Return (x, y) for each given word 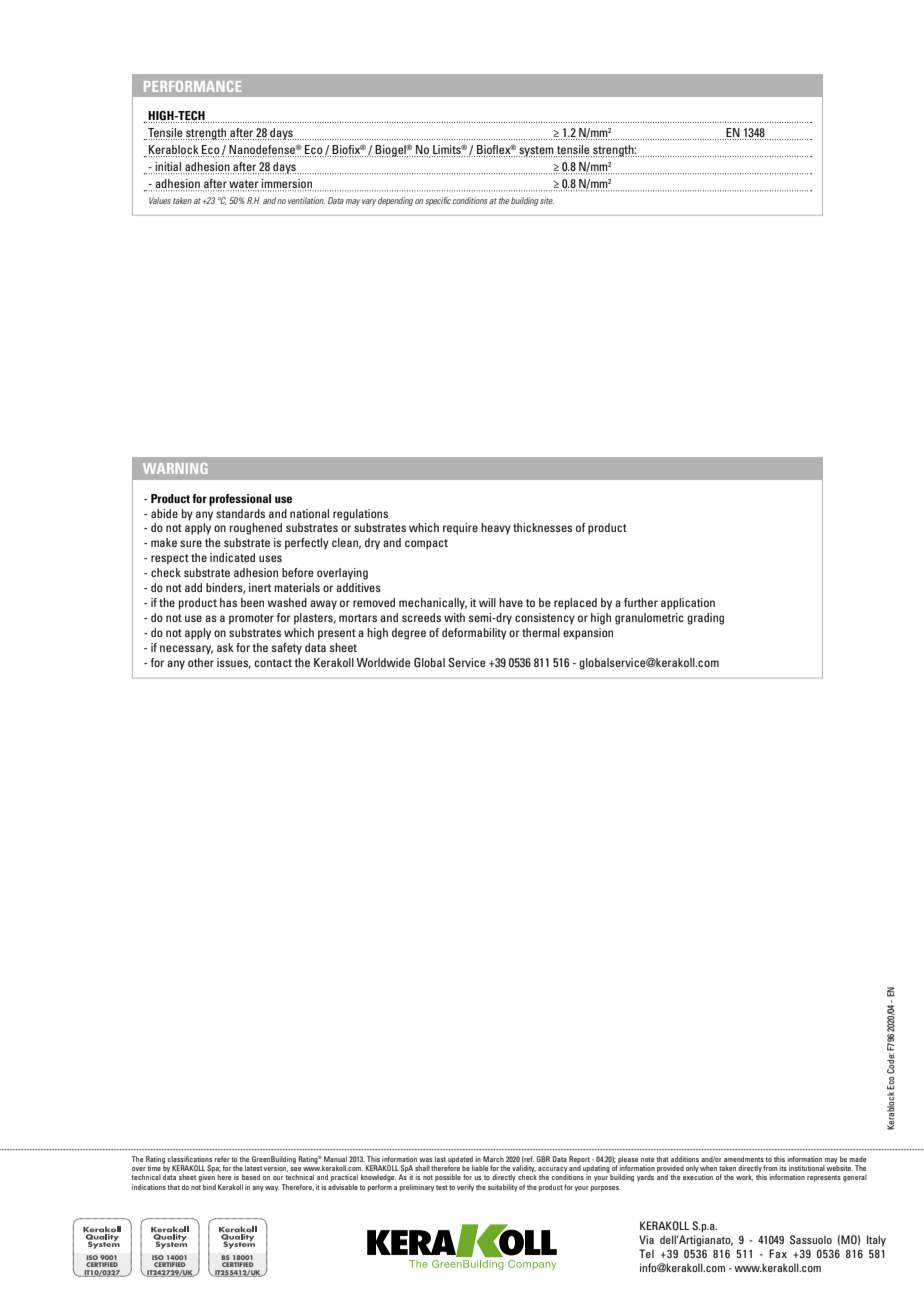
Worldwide (383, 662)
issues (234, 663)
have (511, 602)
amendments (744, 1159)
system (536, 151)
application (688, 604)
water (244, 185)
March (493, 1159)
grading (705, 619)
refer (222, 1159)
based (251, 1177)
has (228, 602)
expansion (588, 634)
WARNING (175, 468)
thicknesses (542, 527)
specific (438, 201)
